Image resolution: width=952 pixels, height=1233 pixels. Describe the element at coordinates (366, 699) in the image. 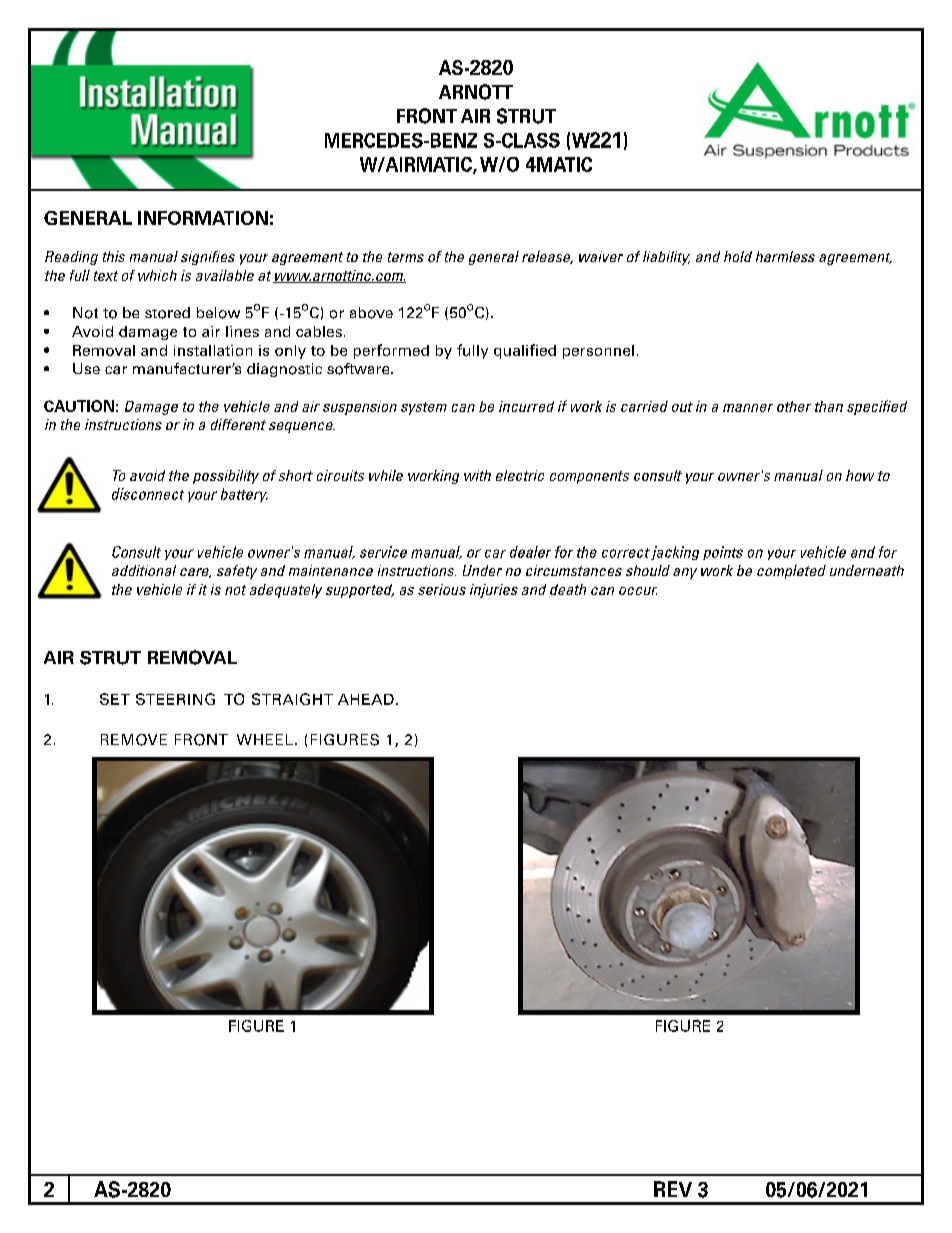

I see `AHEAD` at that location.
